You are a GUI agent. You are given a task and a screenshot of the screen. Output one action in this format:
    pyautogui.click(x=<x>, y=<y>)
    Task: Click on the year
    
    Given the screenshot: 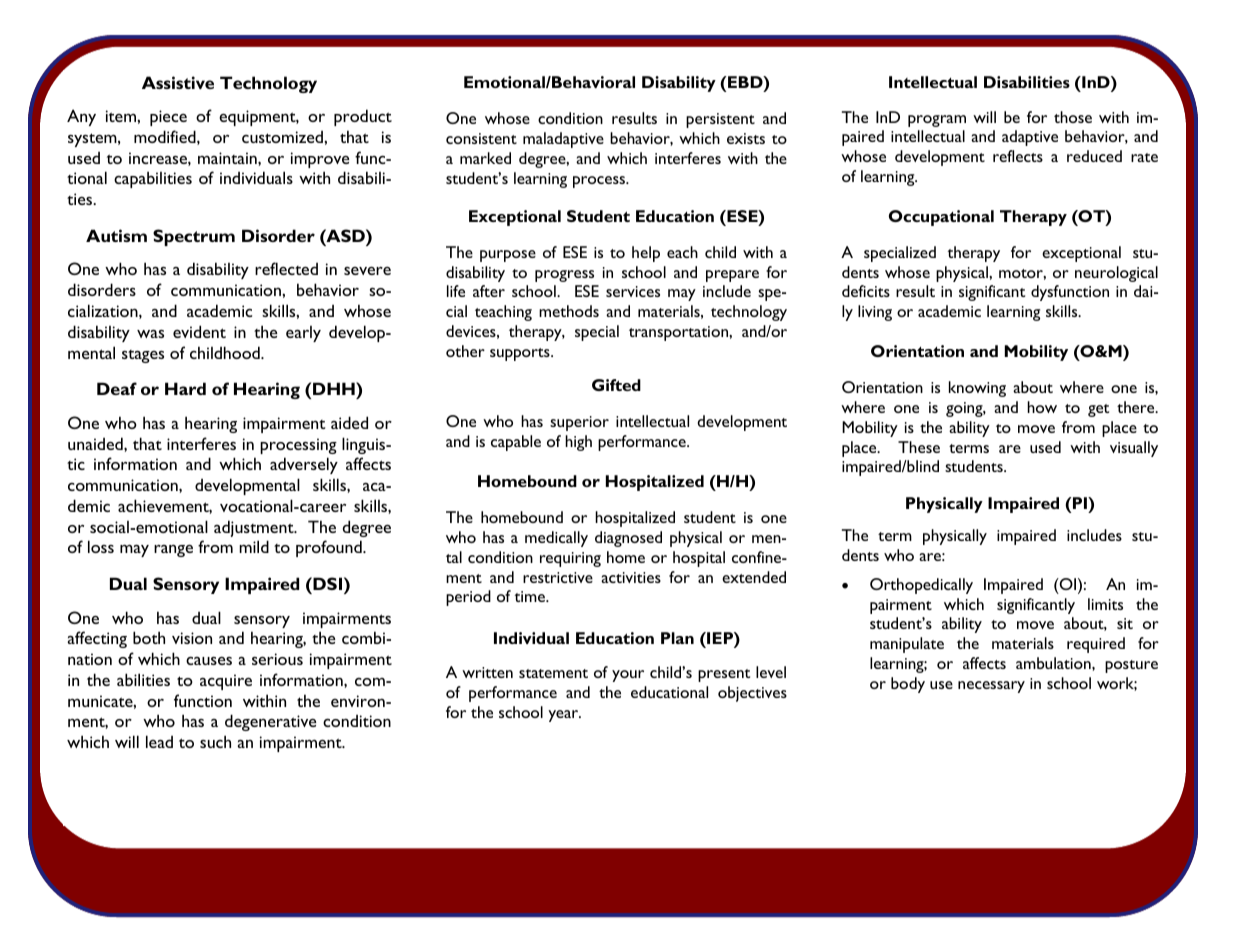 What is the action you would take?
    pyautogui.click(x=564, y=716)
